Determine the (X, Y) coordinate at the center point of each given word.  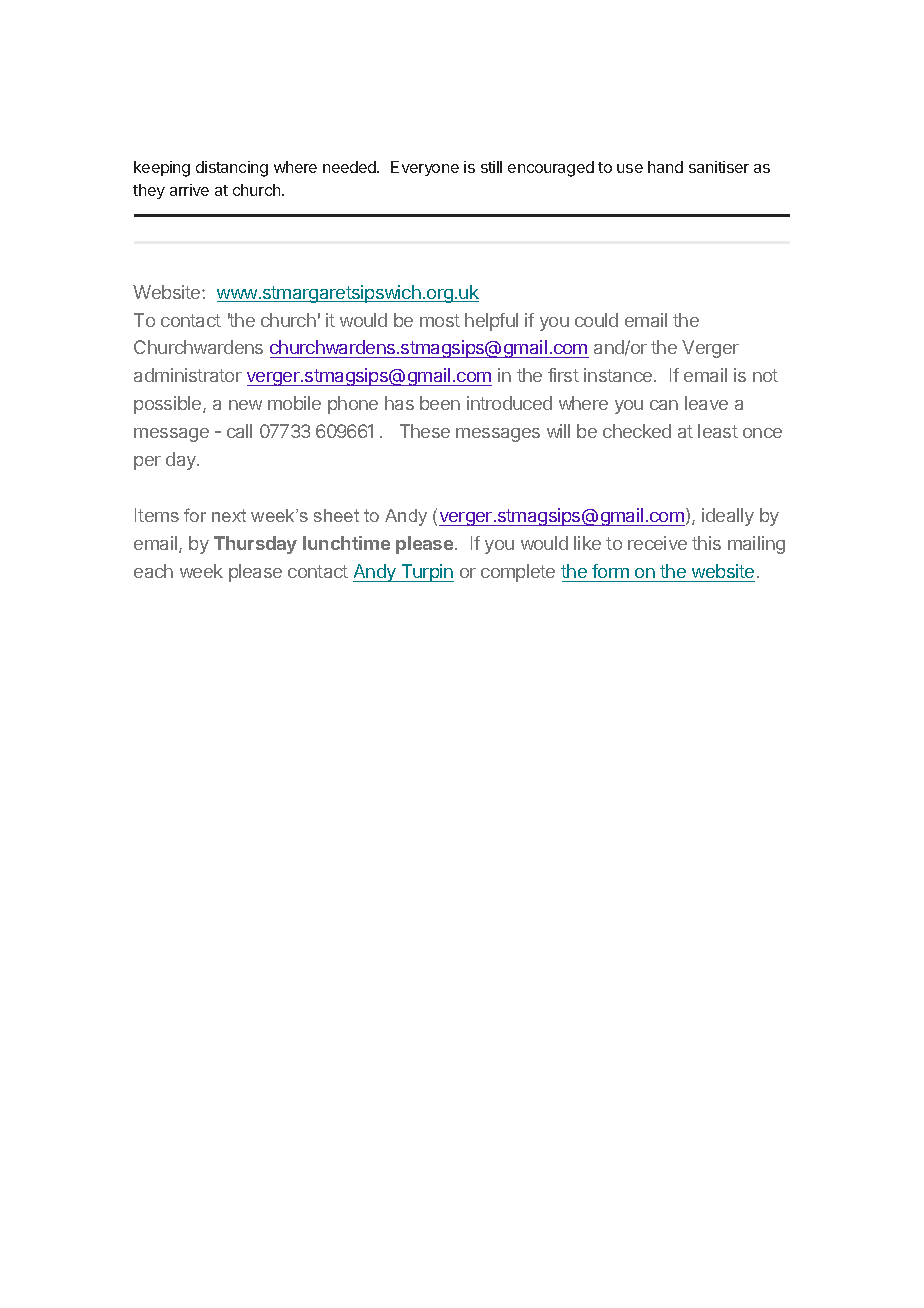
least (718, 431)
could (596, 320)
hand (665, 167)
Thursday (255, 545)
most (440, 320)
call (239, 431)
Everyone (425, 168)
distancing (232, 169)
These (425, 431)
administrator (188, 375)
